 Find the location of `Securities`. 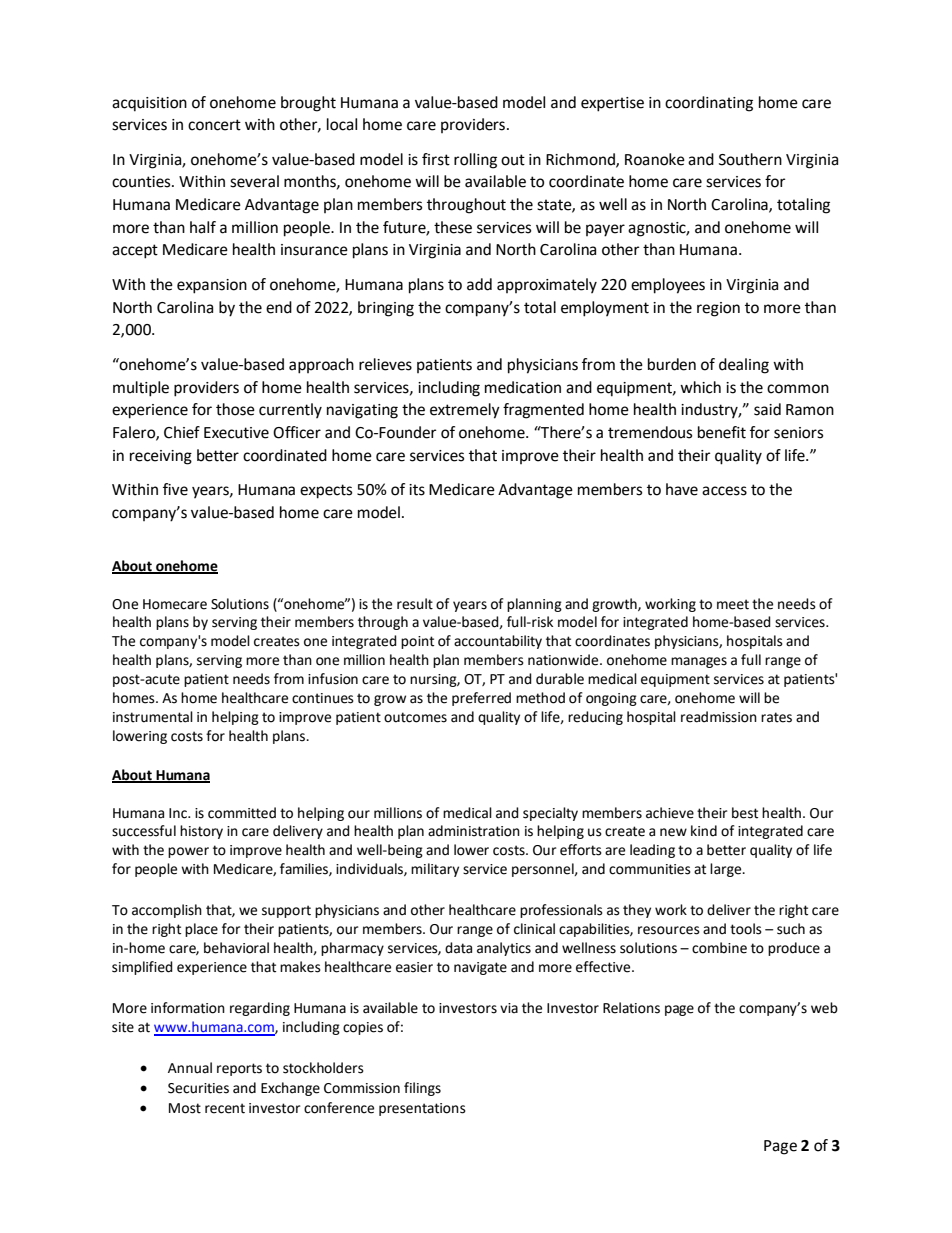

Securities is located at coordinates (198, 1088).
